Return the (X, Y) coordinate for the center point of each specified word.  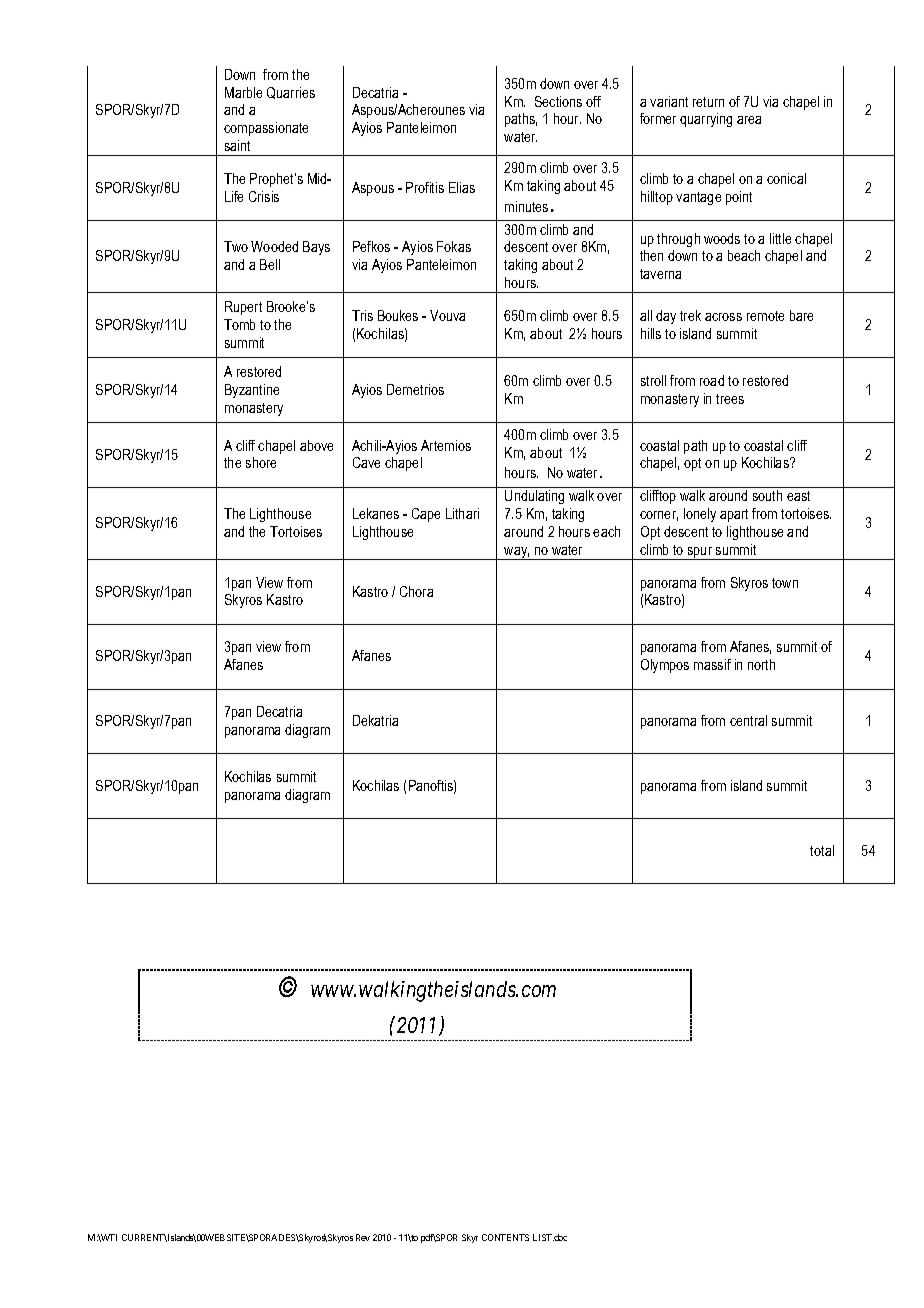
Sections (558, 101)
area (749, 120)
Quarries (291, 93)
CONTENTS (505, 1237)
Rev (363, 1237)
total (822, 850)
